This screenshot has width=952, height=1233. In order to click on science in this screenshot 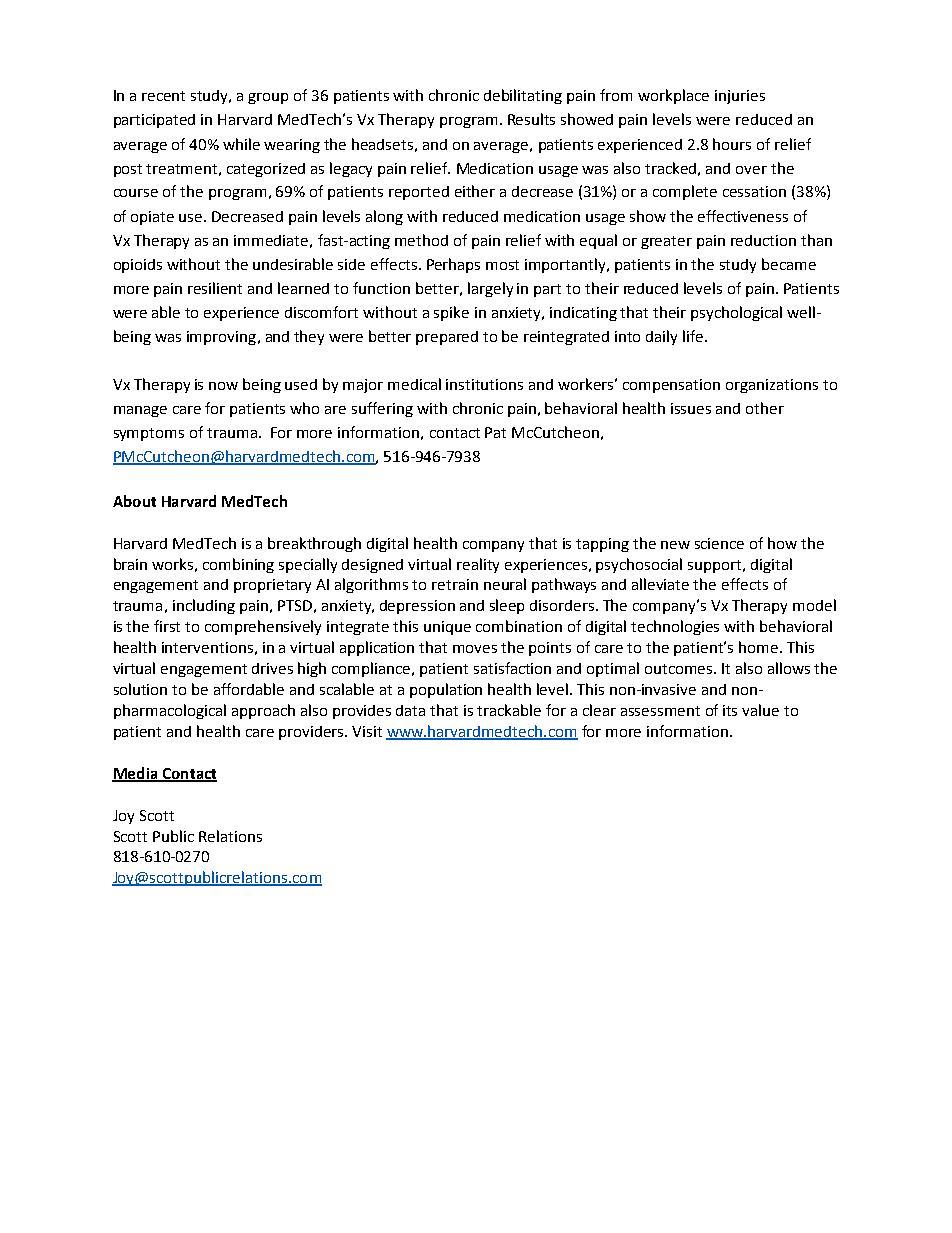, I will do `click(719, 543)`.
